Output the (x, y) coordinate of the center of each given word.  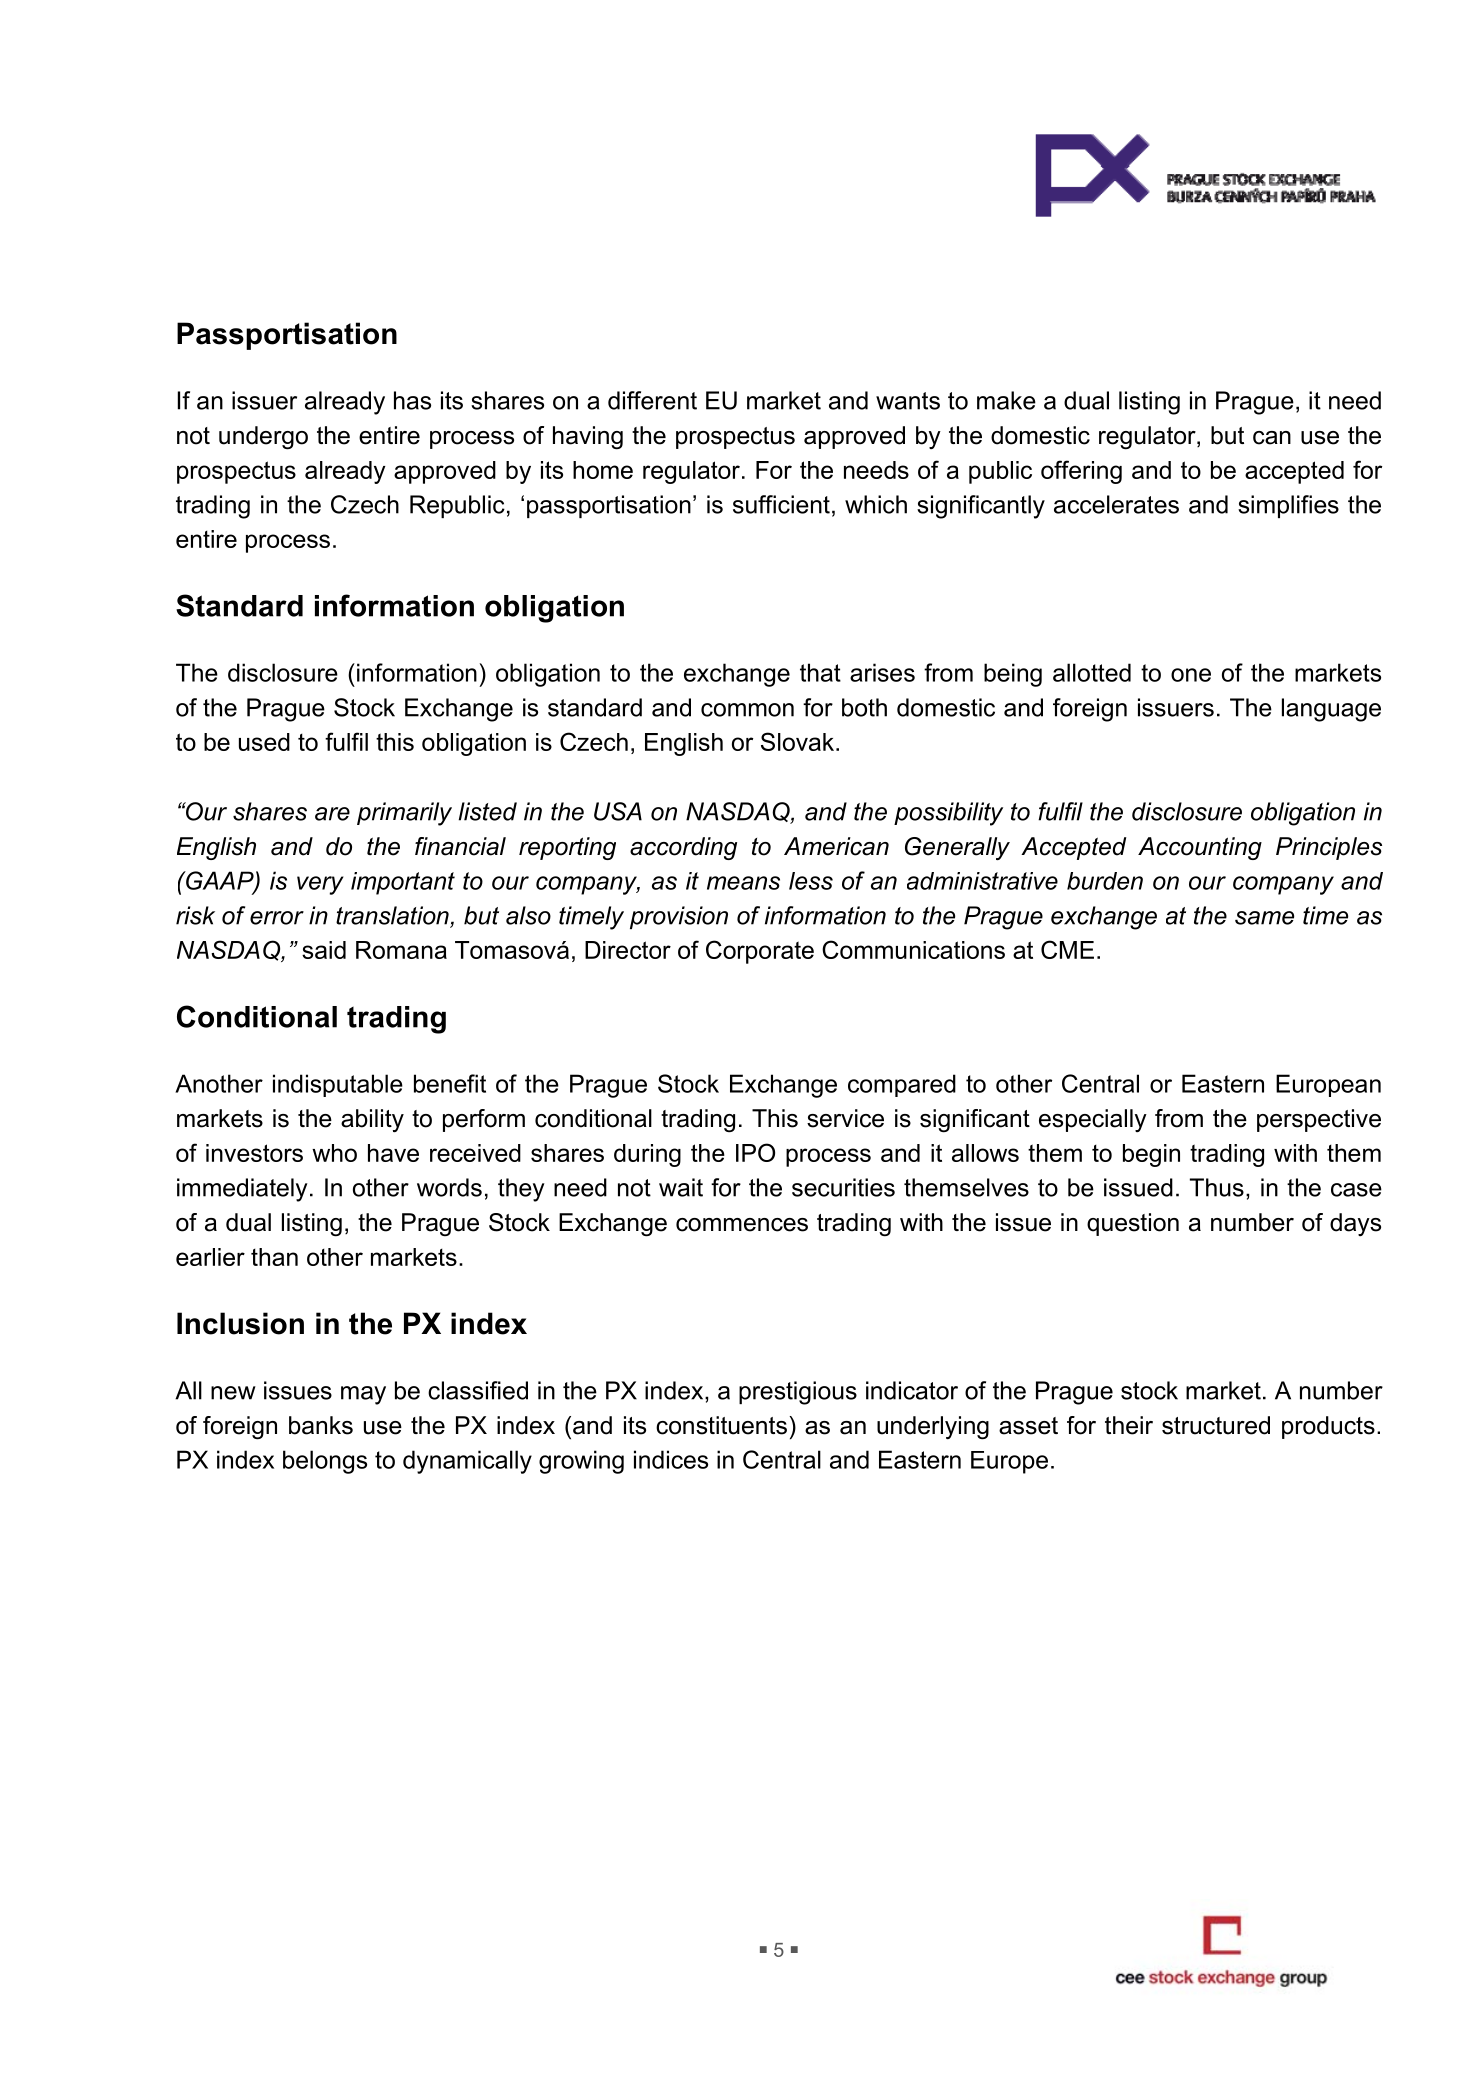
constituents (721, 1425)
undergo (263, 438)
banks (321, 1425)
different (652, 400)
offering (1081, 472)
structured (1216, 1425)
